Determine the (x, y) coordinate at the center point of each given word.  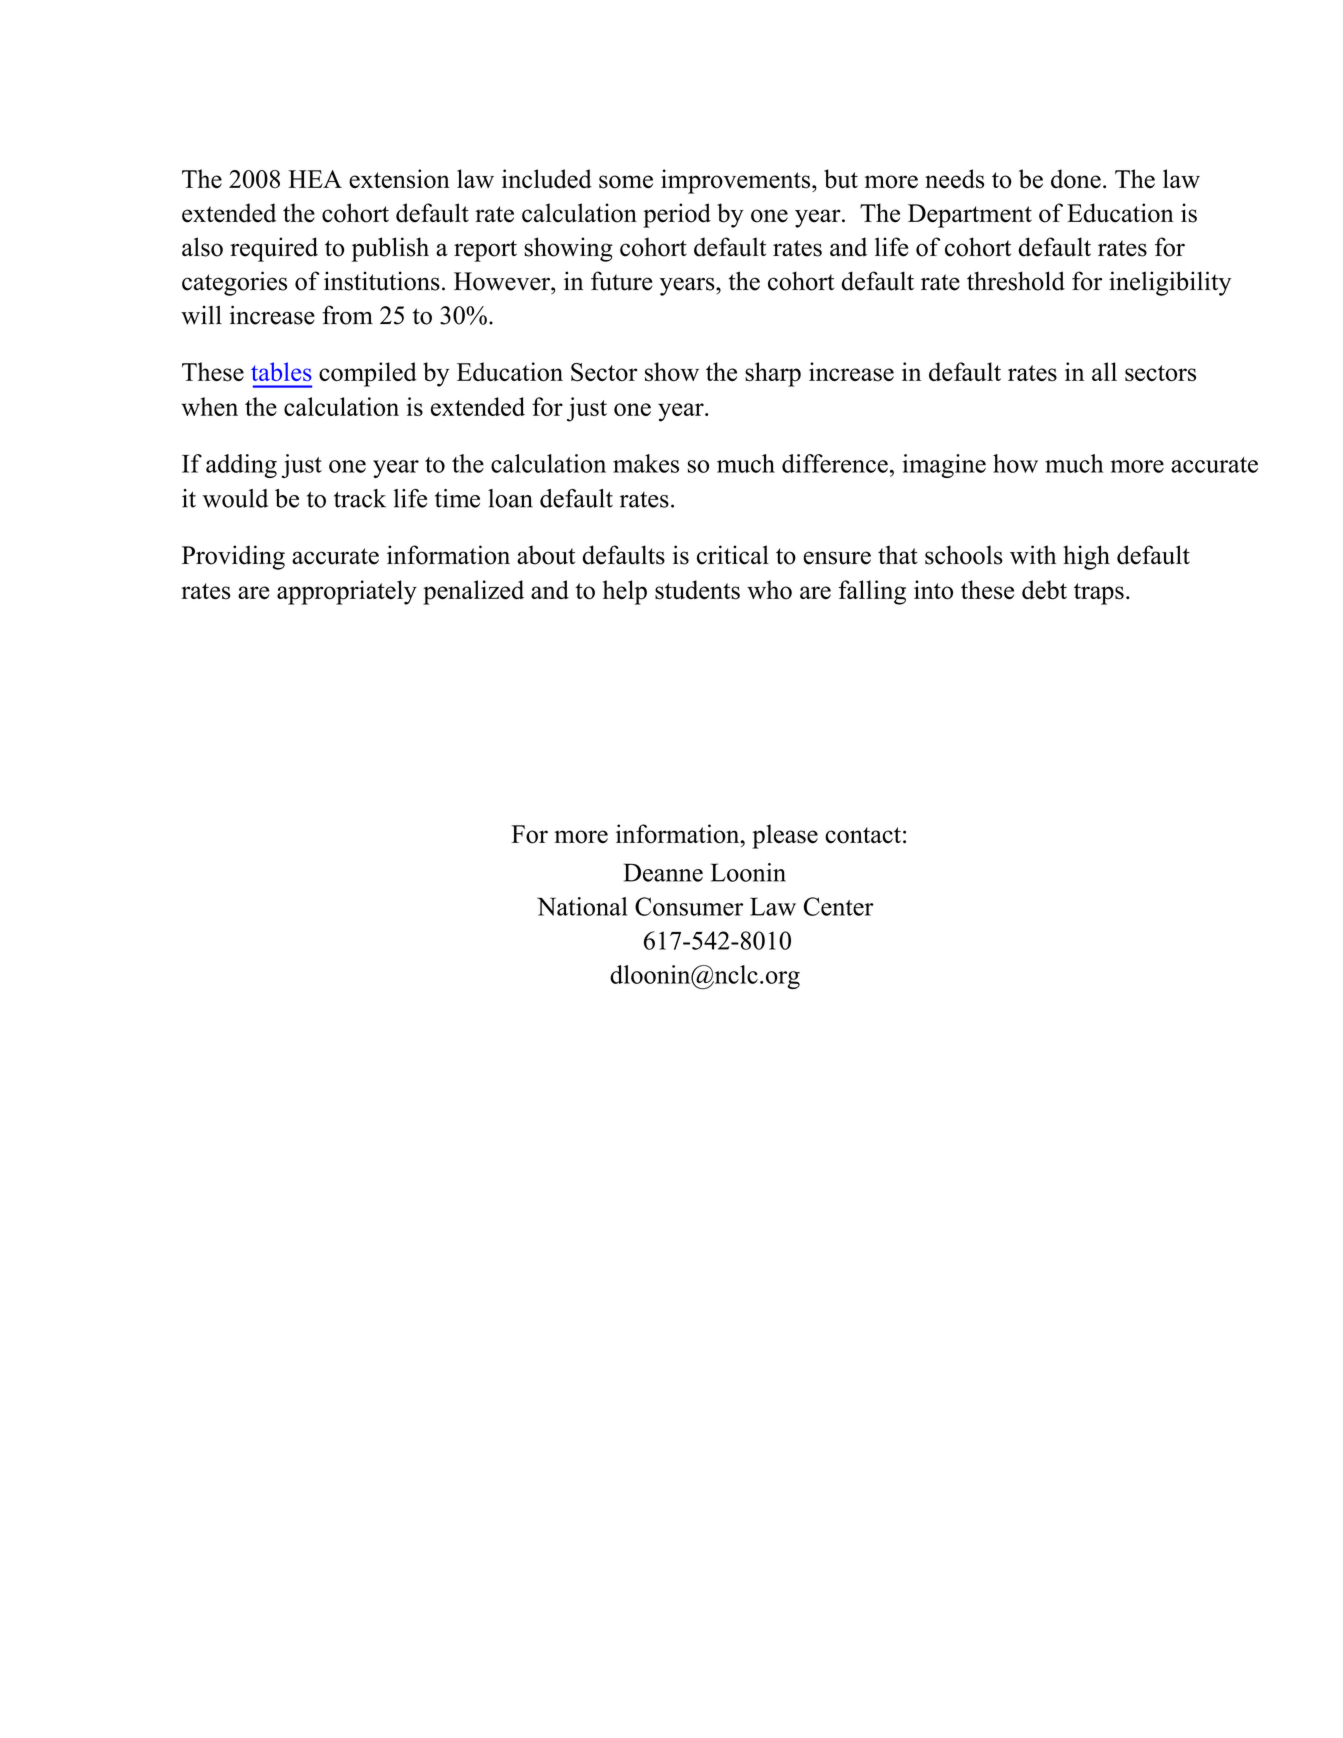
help (625, 592)
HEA (315, 179)
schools (964, 555)
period (677, 215)
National (582, 906)
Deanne (663, 872)
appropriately (347, 592)
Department (970, 216)
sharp (773, 374)
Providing (233, 557)
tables (281, 371)
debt (1044, 590)
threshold (1016, 281)
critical (733, 555)
